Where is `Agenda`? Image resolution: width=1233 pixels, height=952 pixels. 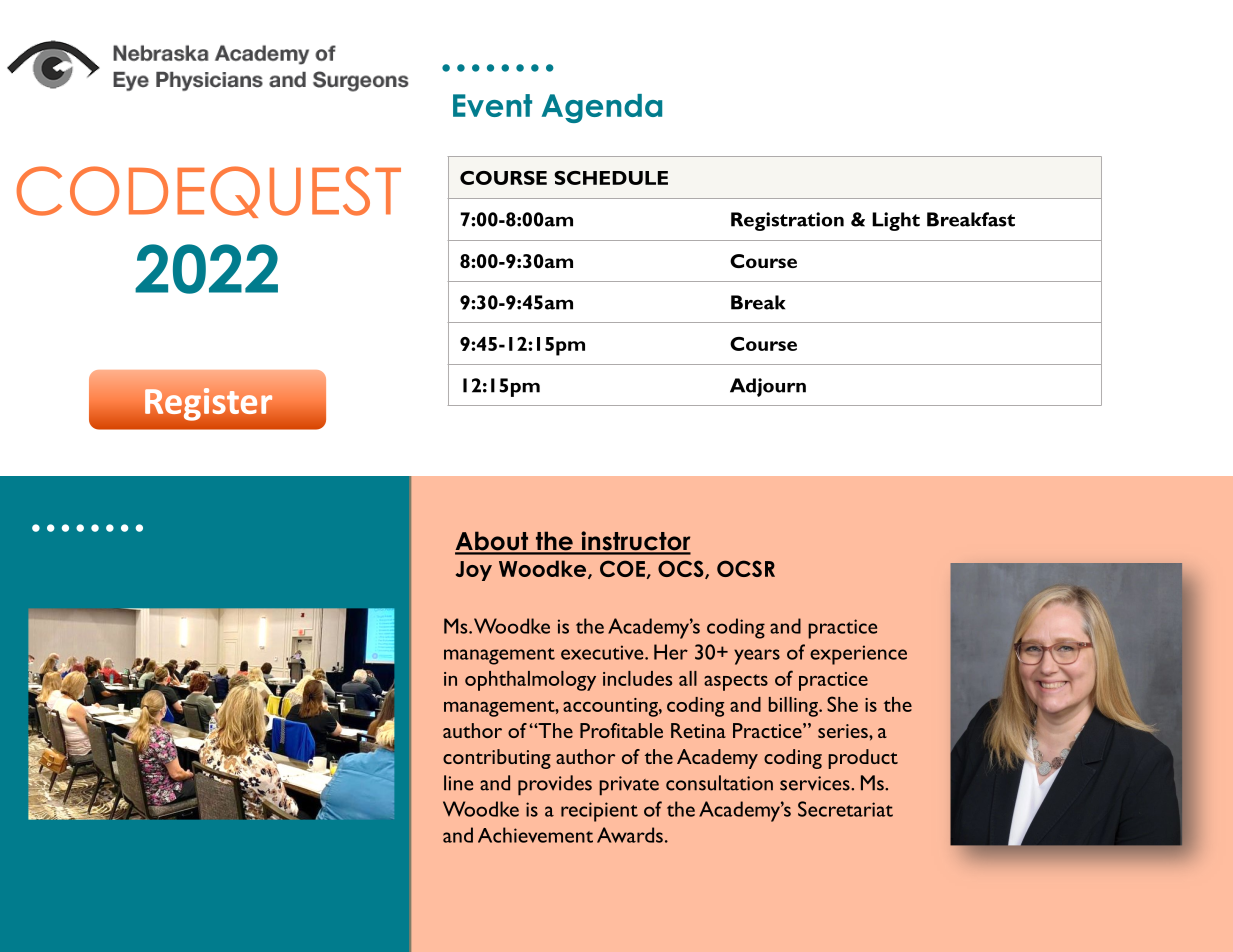
Agenda is located at coordinates (602, 108).
